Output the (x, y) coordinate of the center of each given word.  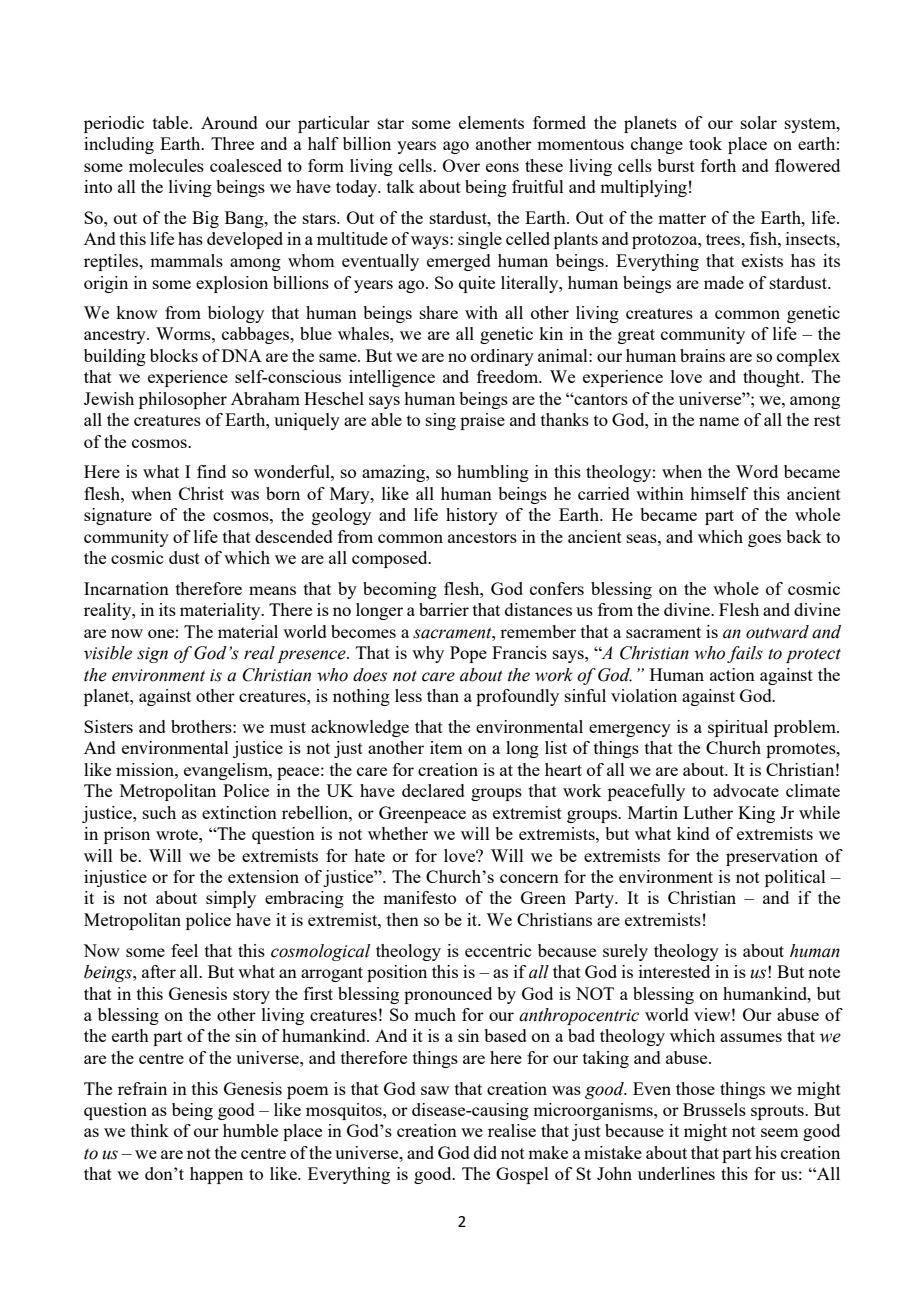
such (159, 812)
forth (718, 165)
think (150, 1130)
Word (757, 471)
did (485, 1152)
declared (433, 790)
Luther (708, 812)
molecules (166, 165)
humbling (493, 473)
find (211, 471)
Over (461, 165)
